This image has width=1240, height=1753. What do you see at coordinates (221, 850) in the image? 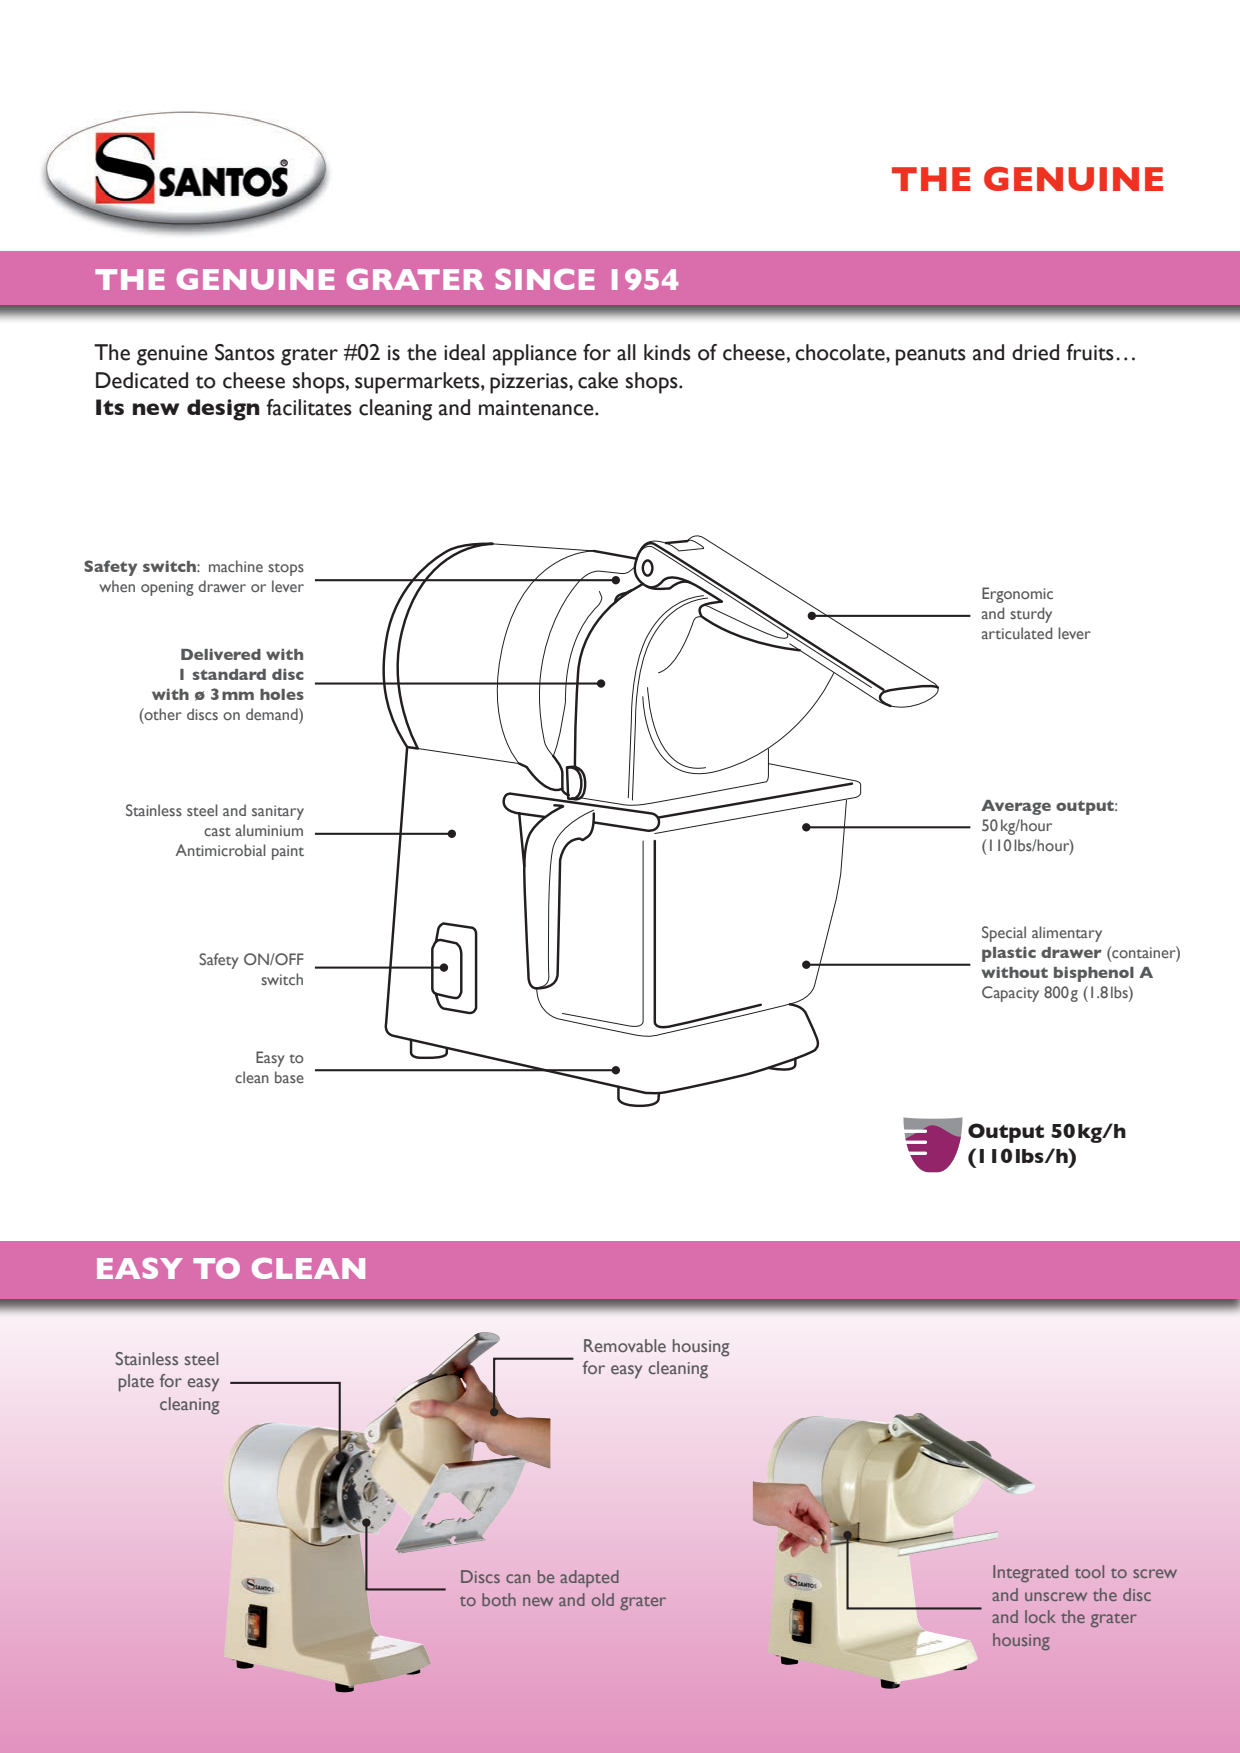
I see `Antimicrobial` at bounding box center [221, 850].
